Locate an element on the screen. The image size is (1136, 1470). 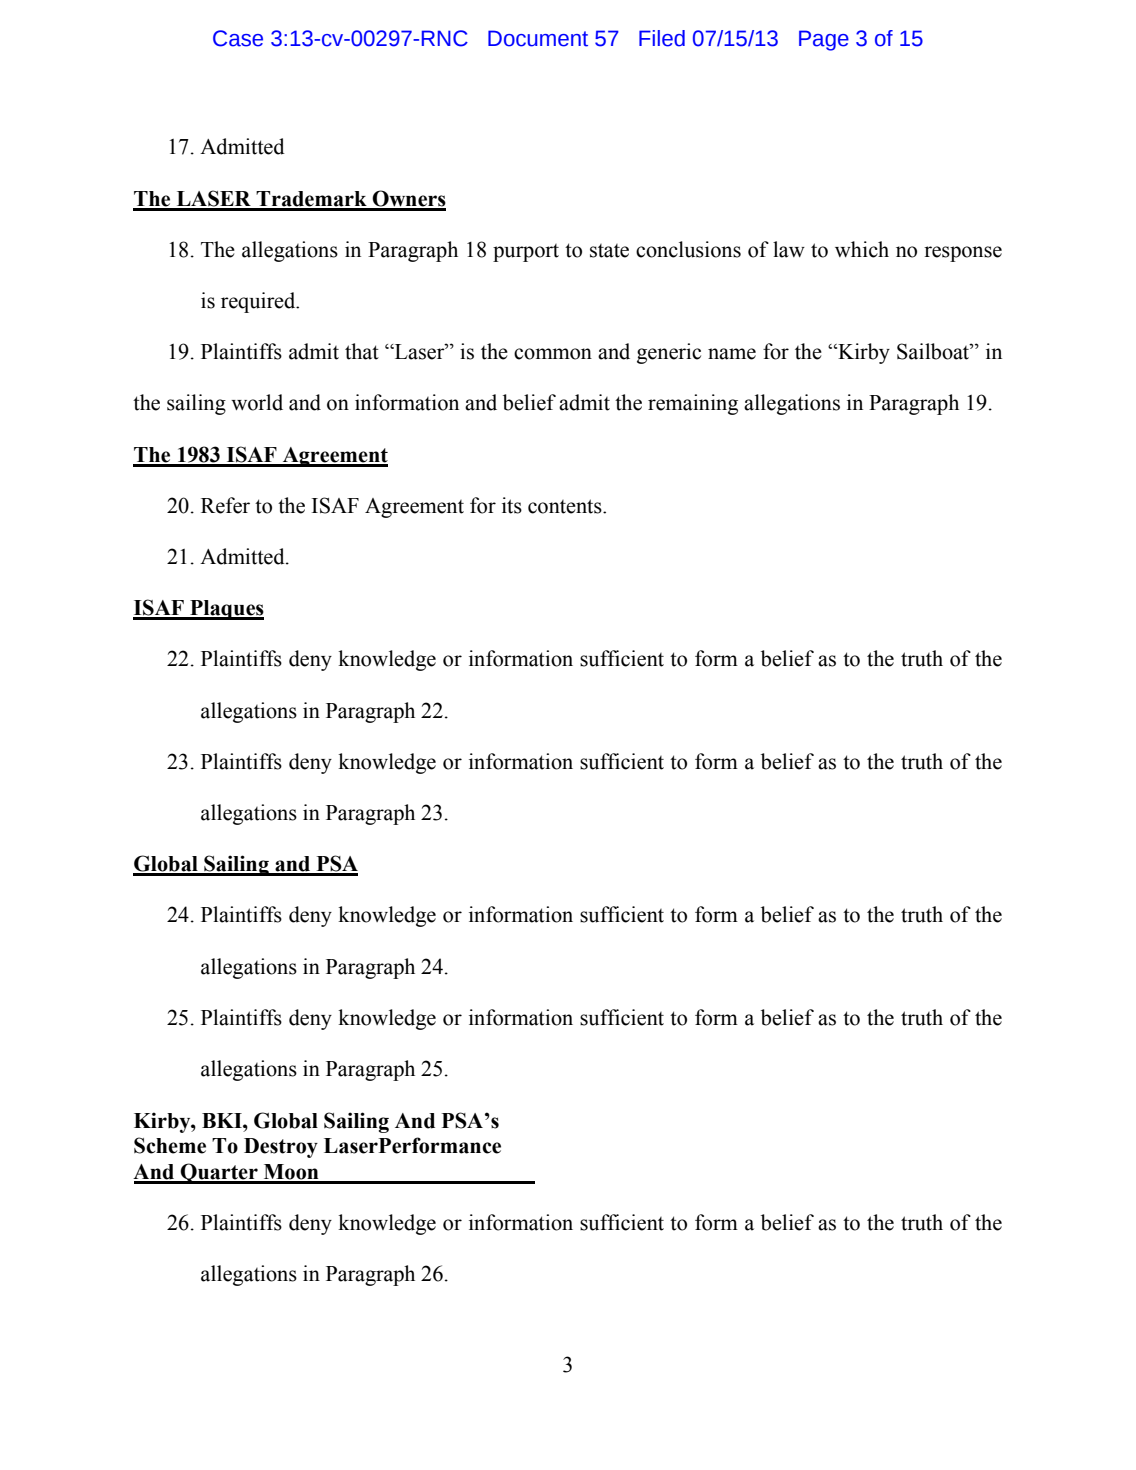
Destroy is located at coordinates (281, 1148).
